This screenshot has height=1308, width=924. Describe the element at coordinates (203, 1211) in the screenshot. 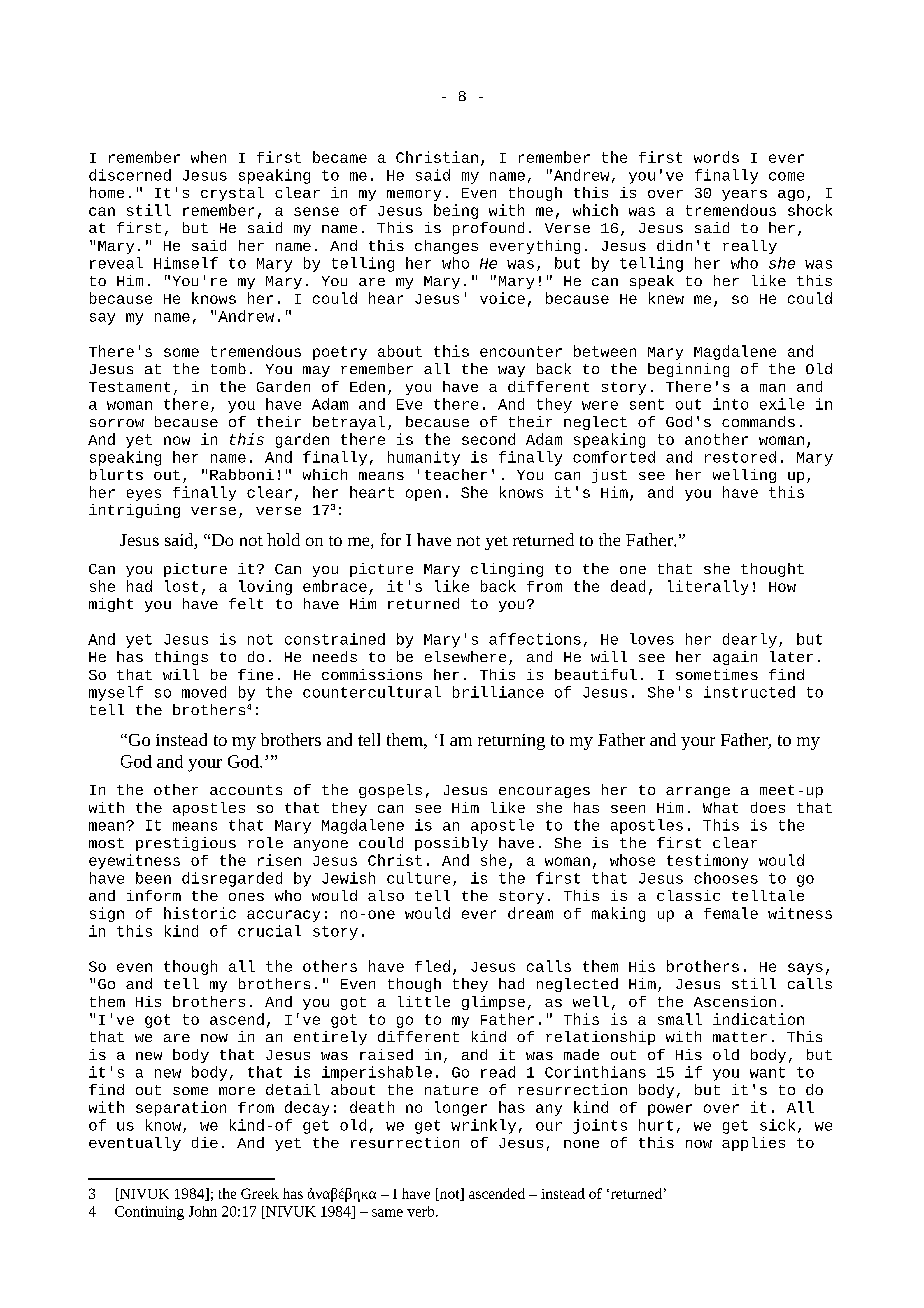

I see `John` at that location.
